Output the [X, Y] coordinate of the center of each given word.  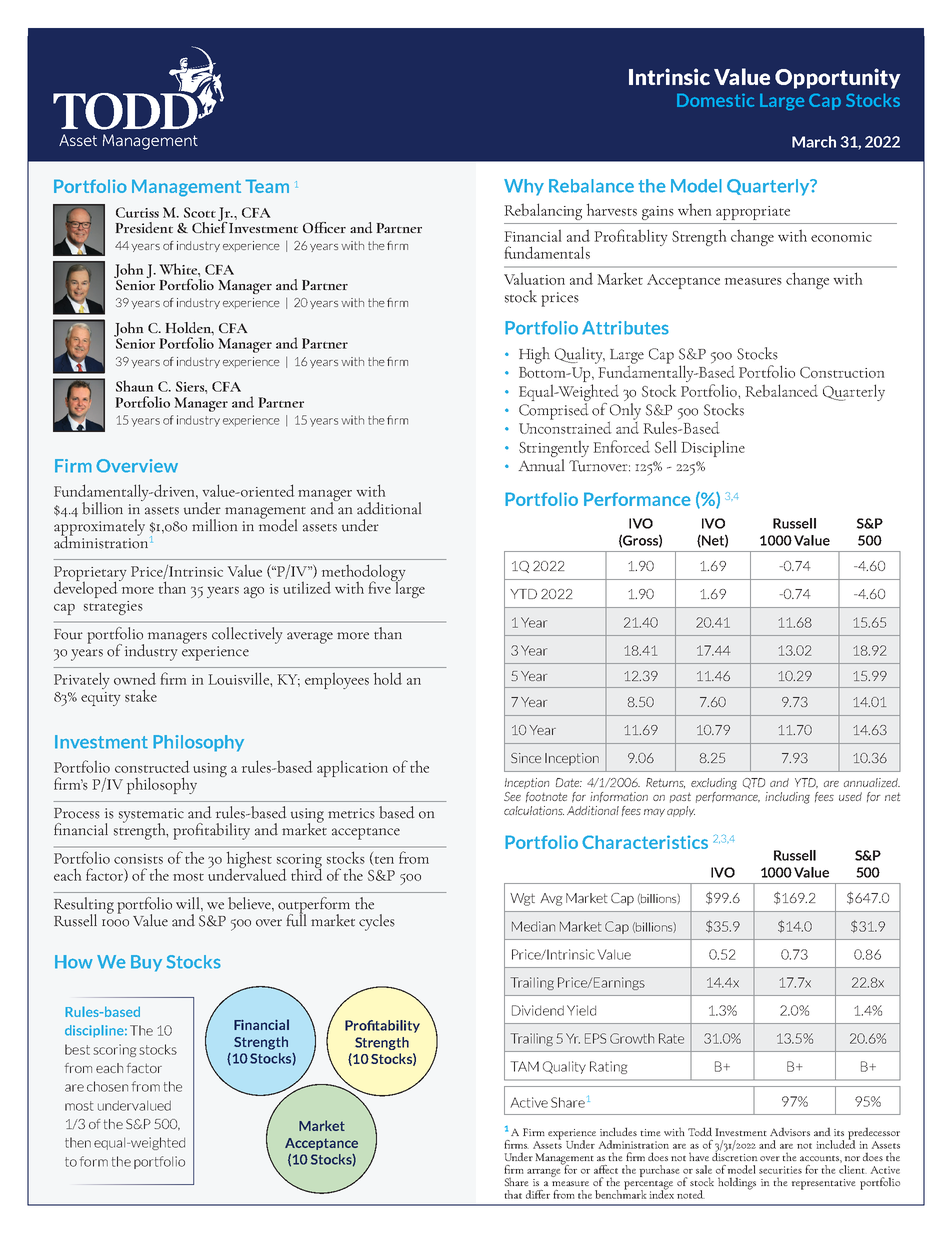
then [78, 1142]
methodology [364, 573]
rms [520, 1146]
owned [135, 679]
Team [267, 186]
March [814, 142]
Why [524, 187]
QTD [754, 783]
